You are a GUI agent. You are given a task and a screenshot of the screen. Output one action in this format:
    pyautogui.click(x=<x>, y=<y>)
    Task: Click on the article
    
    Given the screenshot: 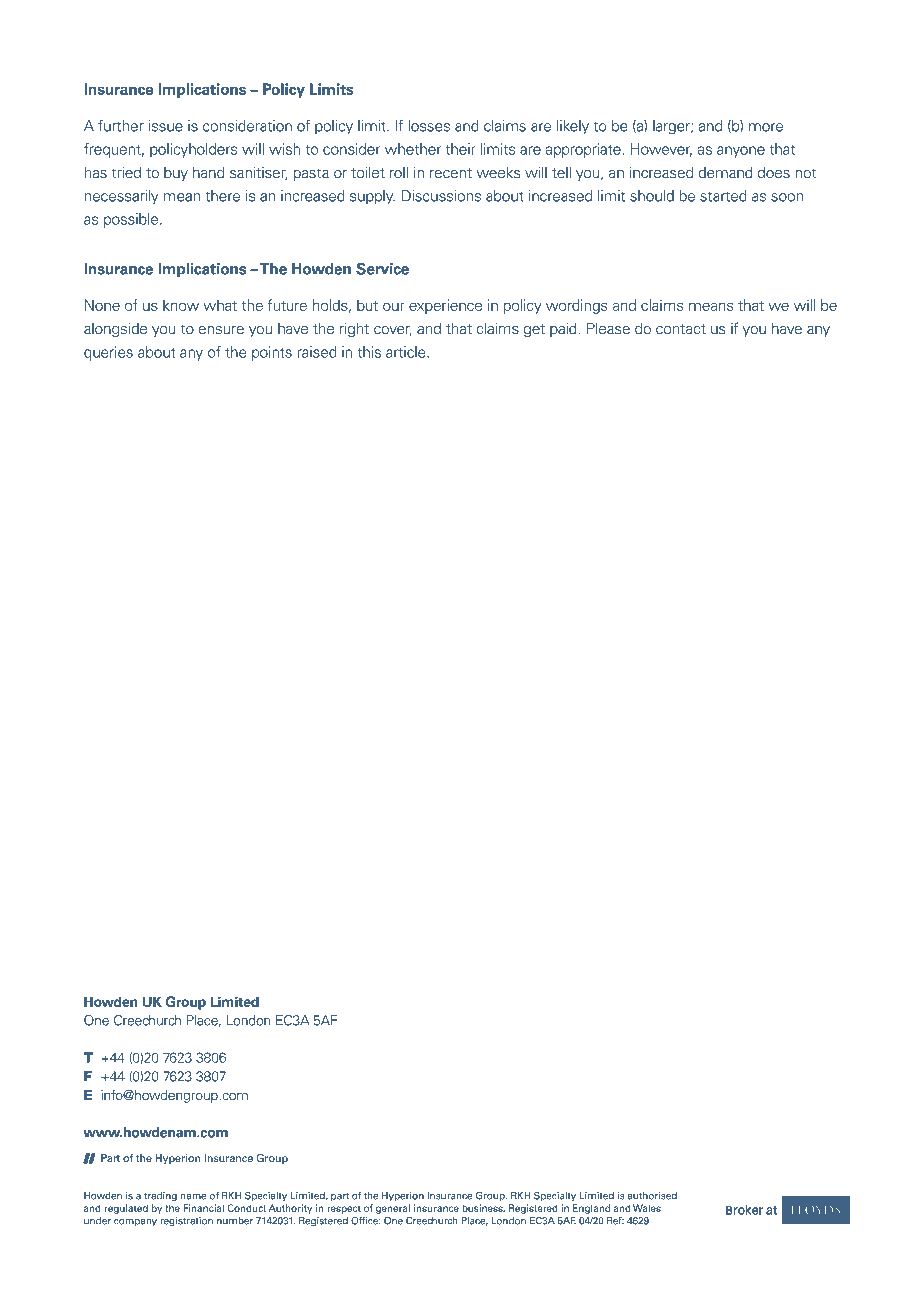 What is the action you would take?
    pyautogui.click(x=407, y=352)
